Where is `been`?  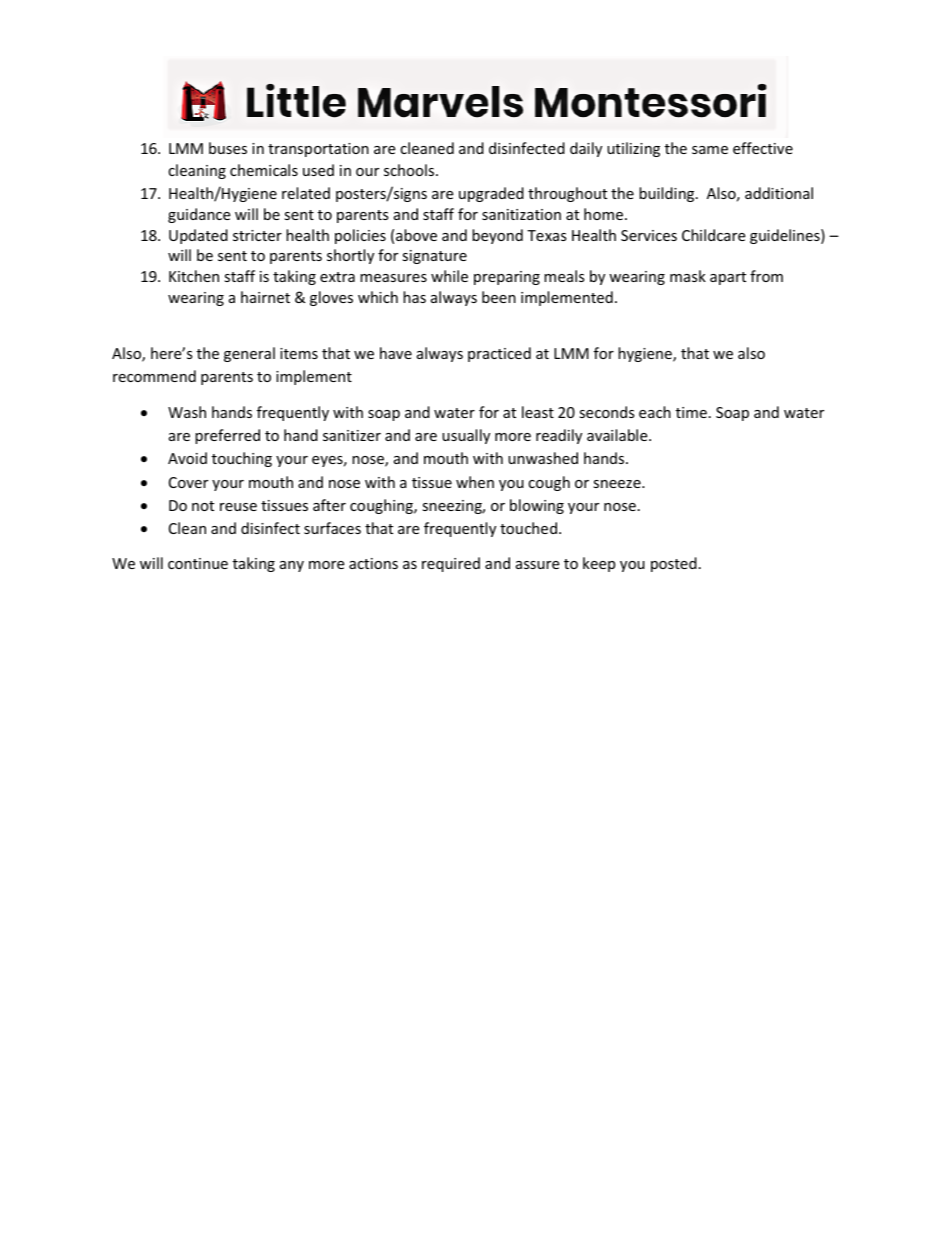
been is located at coordinates (499, 297).
